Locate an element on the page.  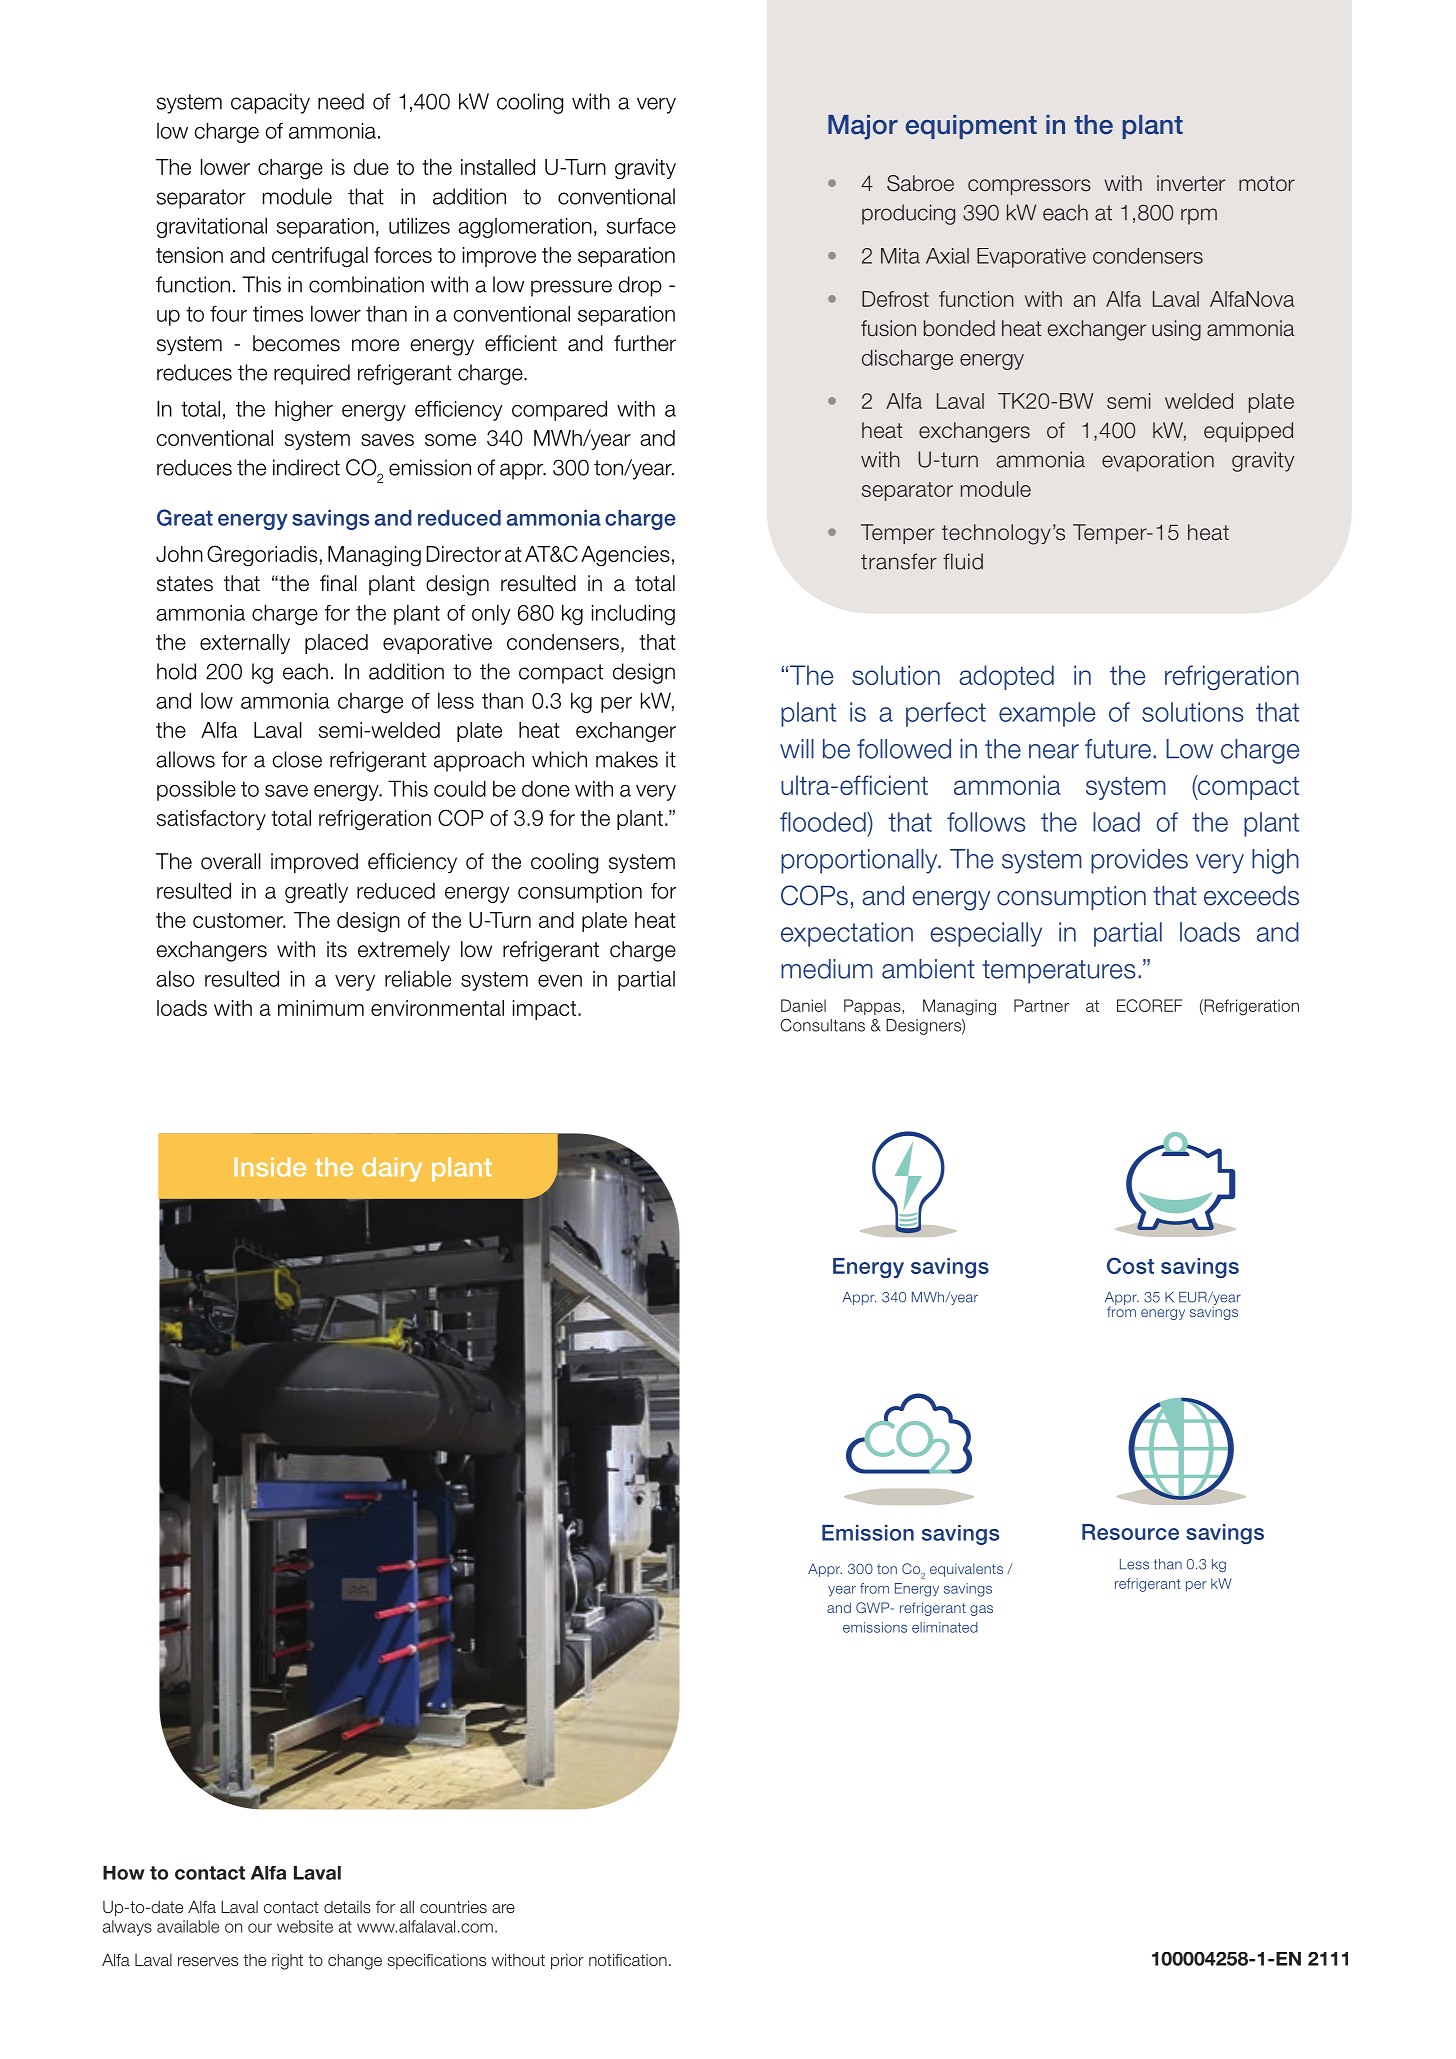
surface is located at coordinates (641, 226).
